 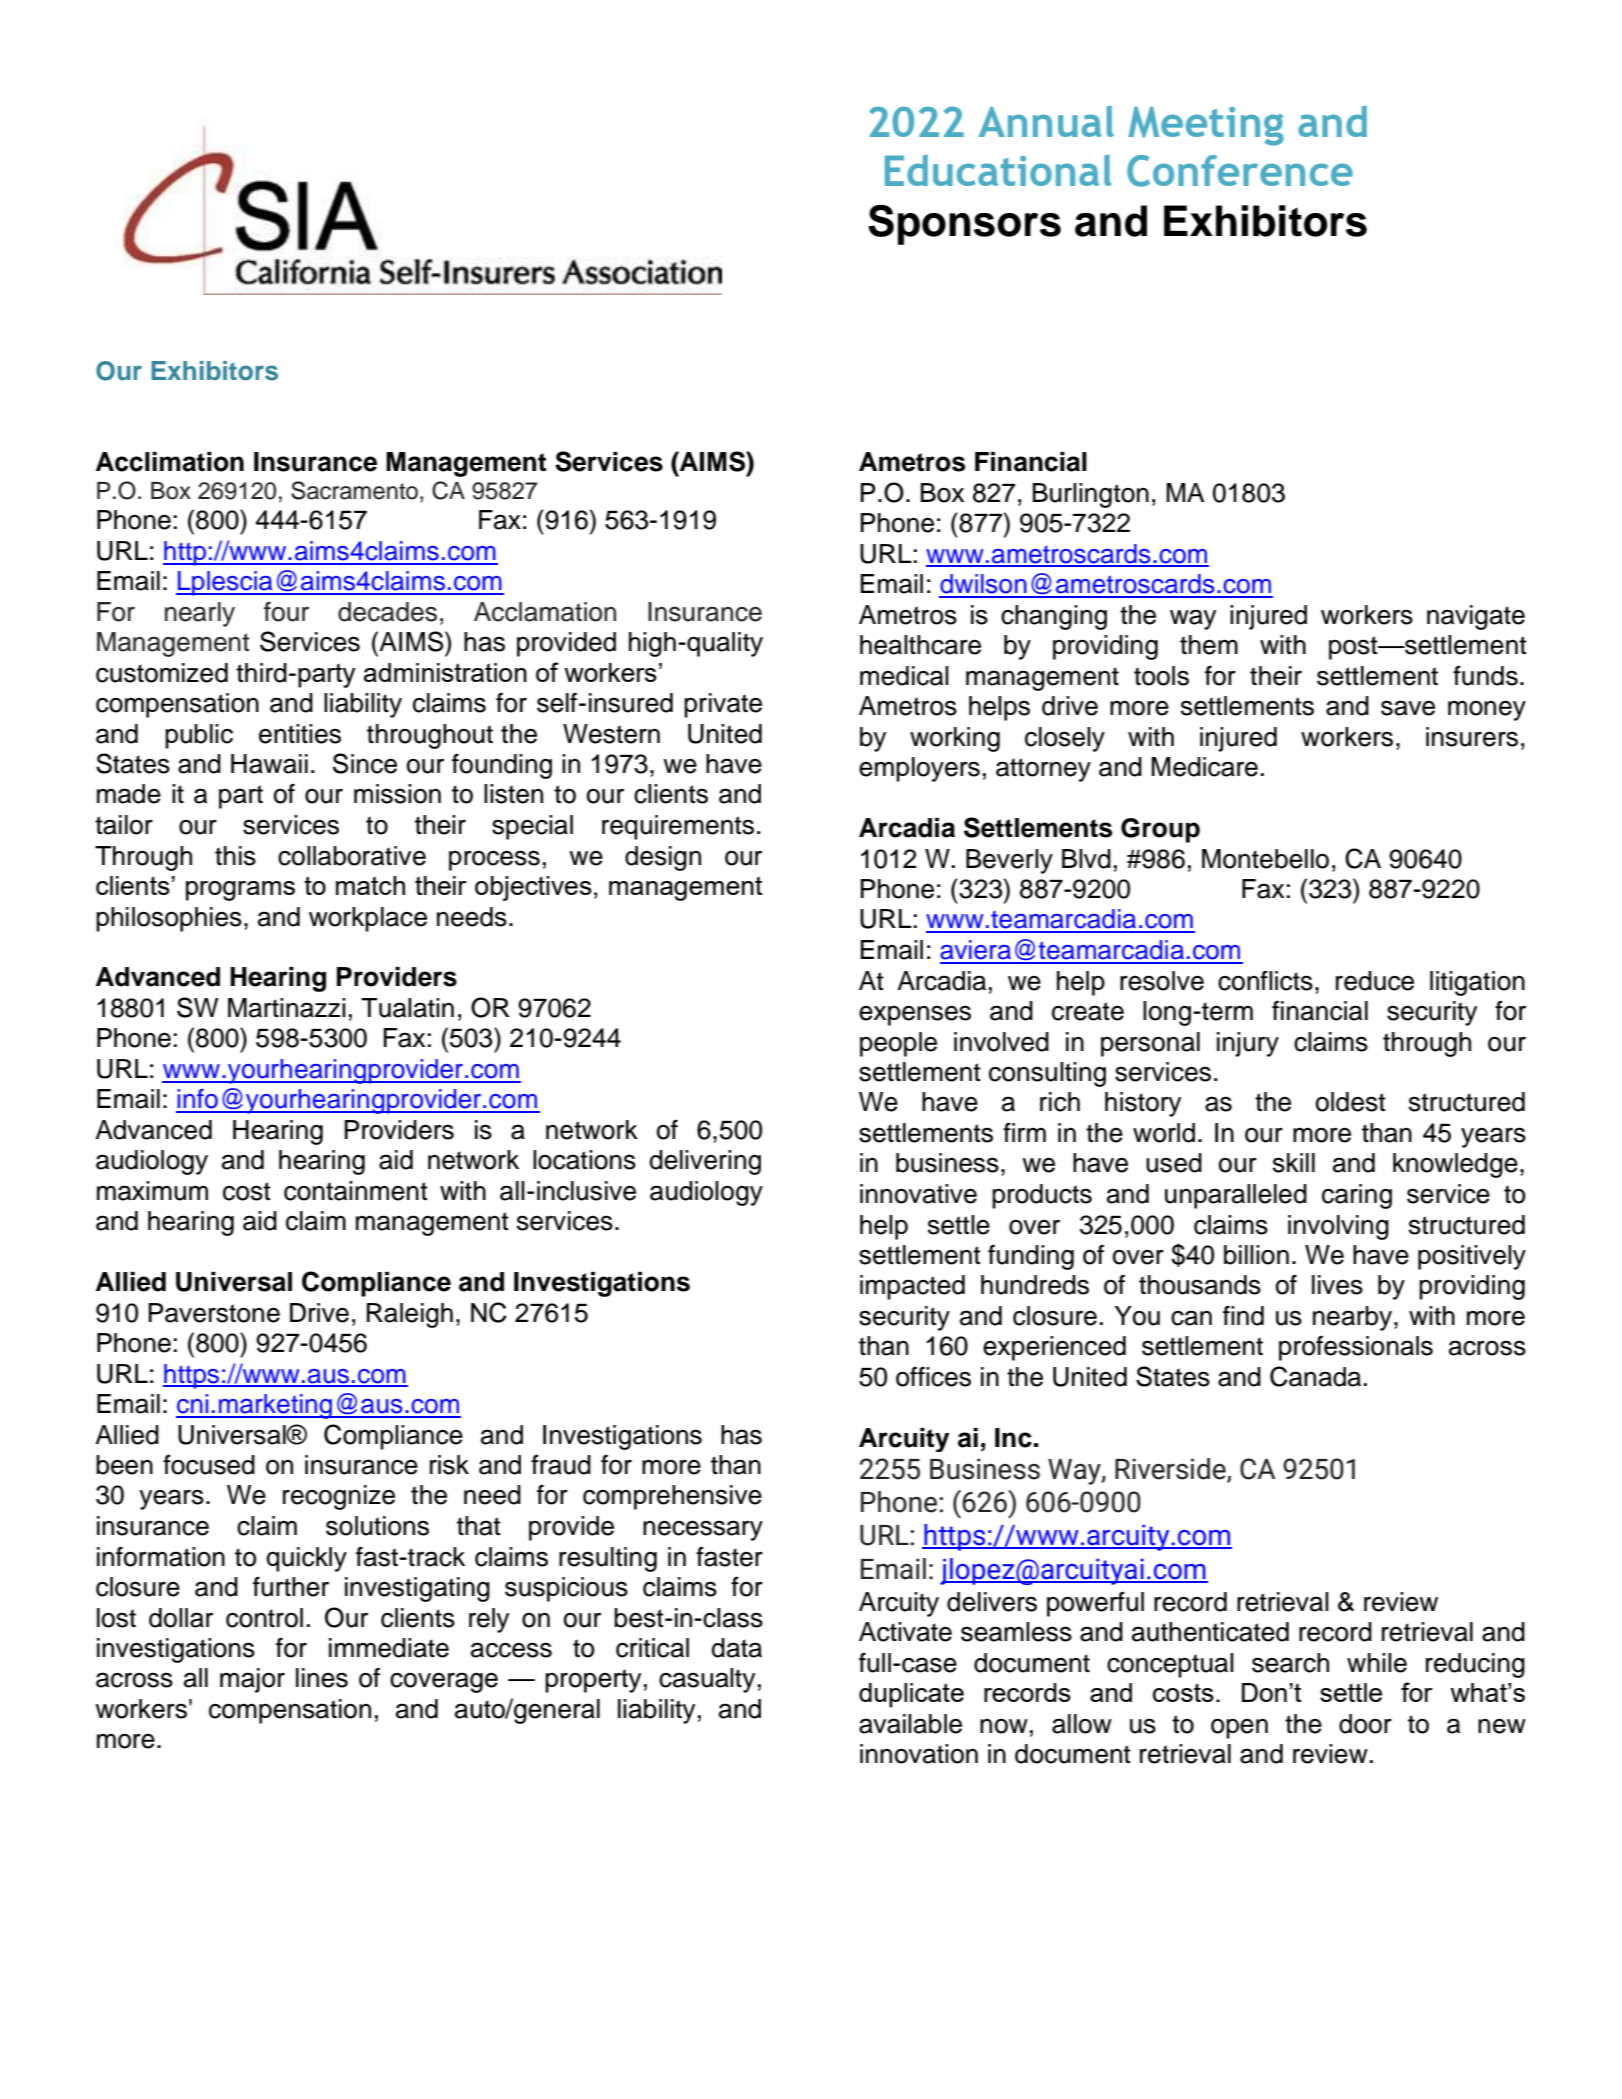 I want to click on Conference, so click(x=1240, y=171).
